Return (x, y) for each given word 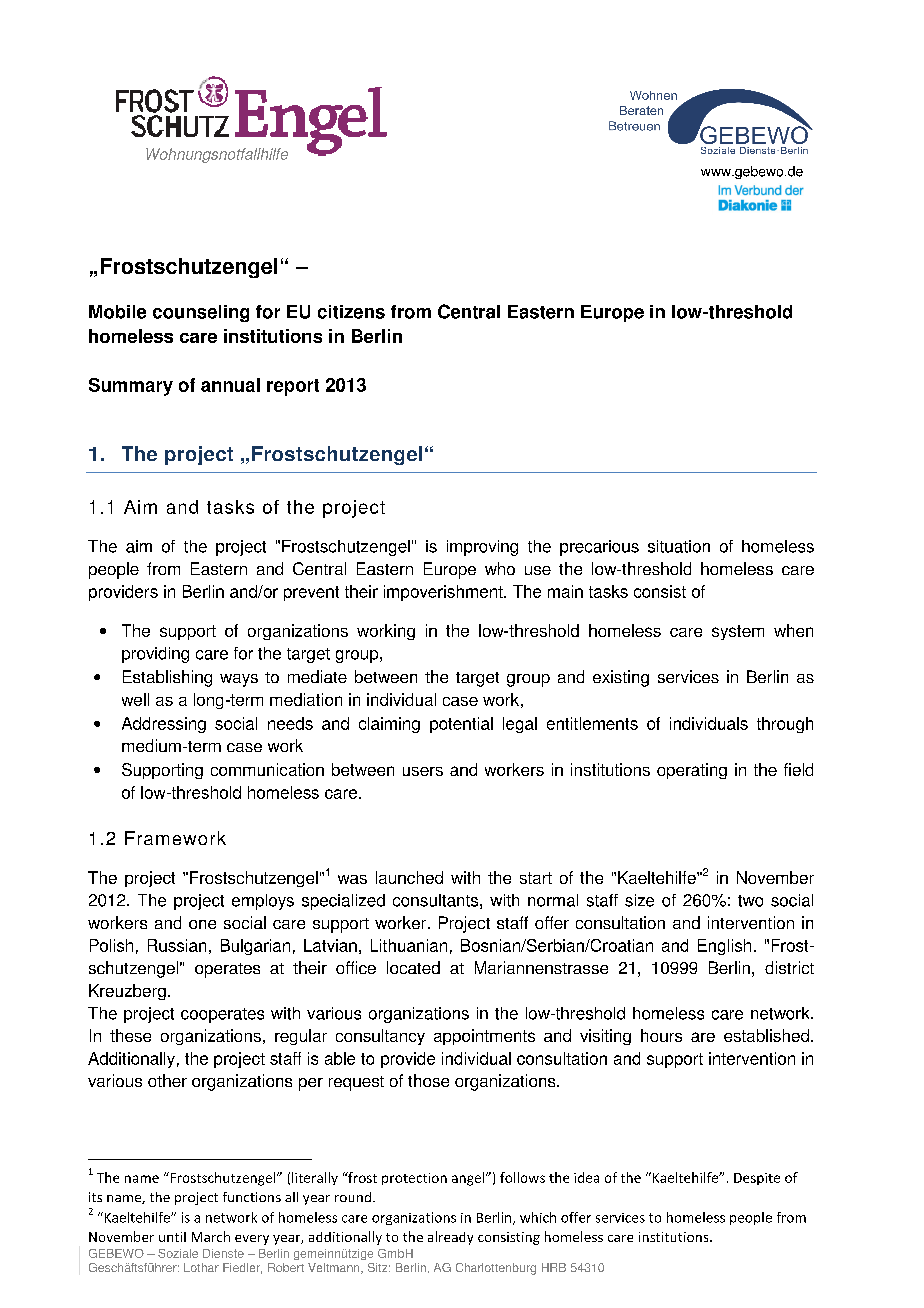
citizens (351, 312)
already (450, 1238)
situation (679, 546)
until (172, 1237)
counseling (201, 313)
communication (267, 769)
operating (692, 771)
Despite (757, 1179)
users (423, 771)
